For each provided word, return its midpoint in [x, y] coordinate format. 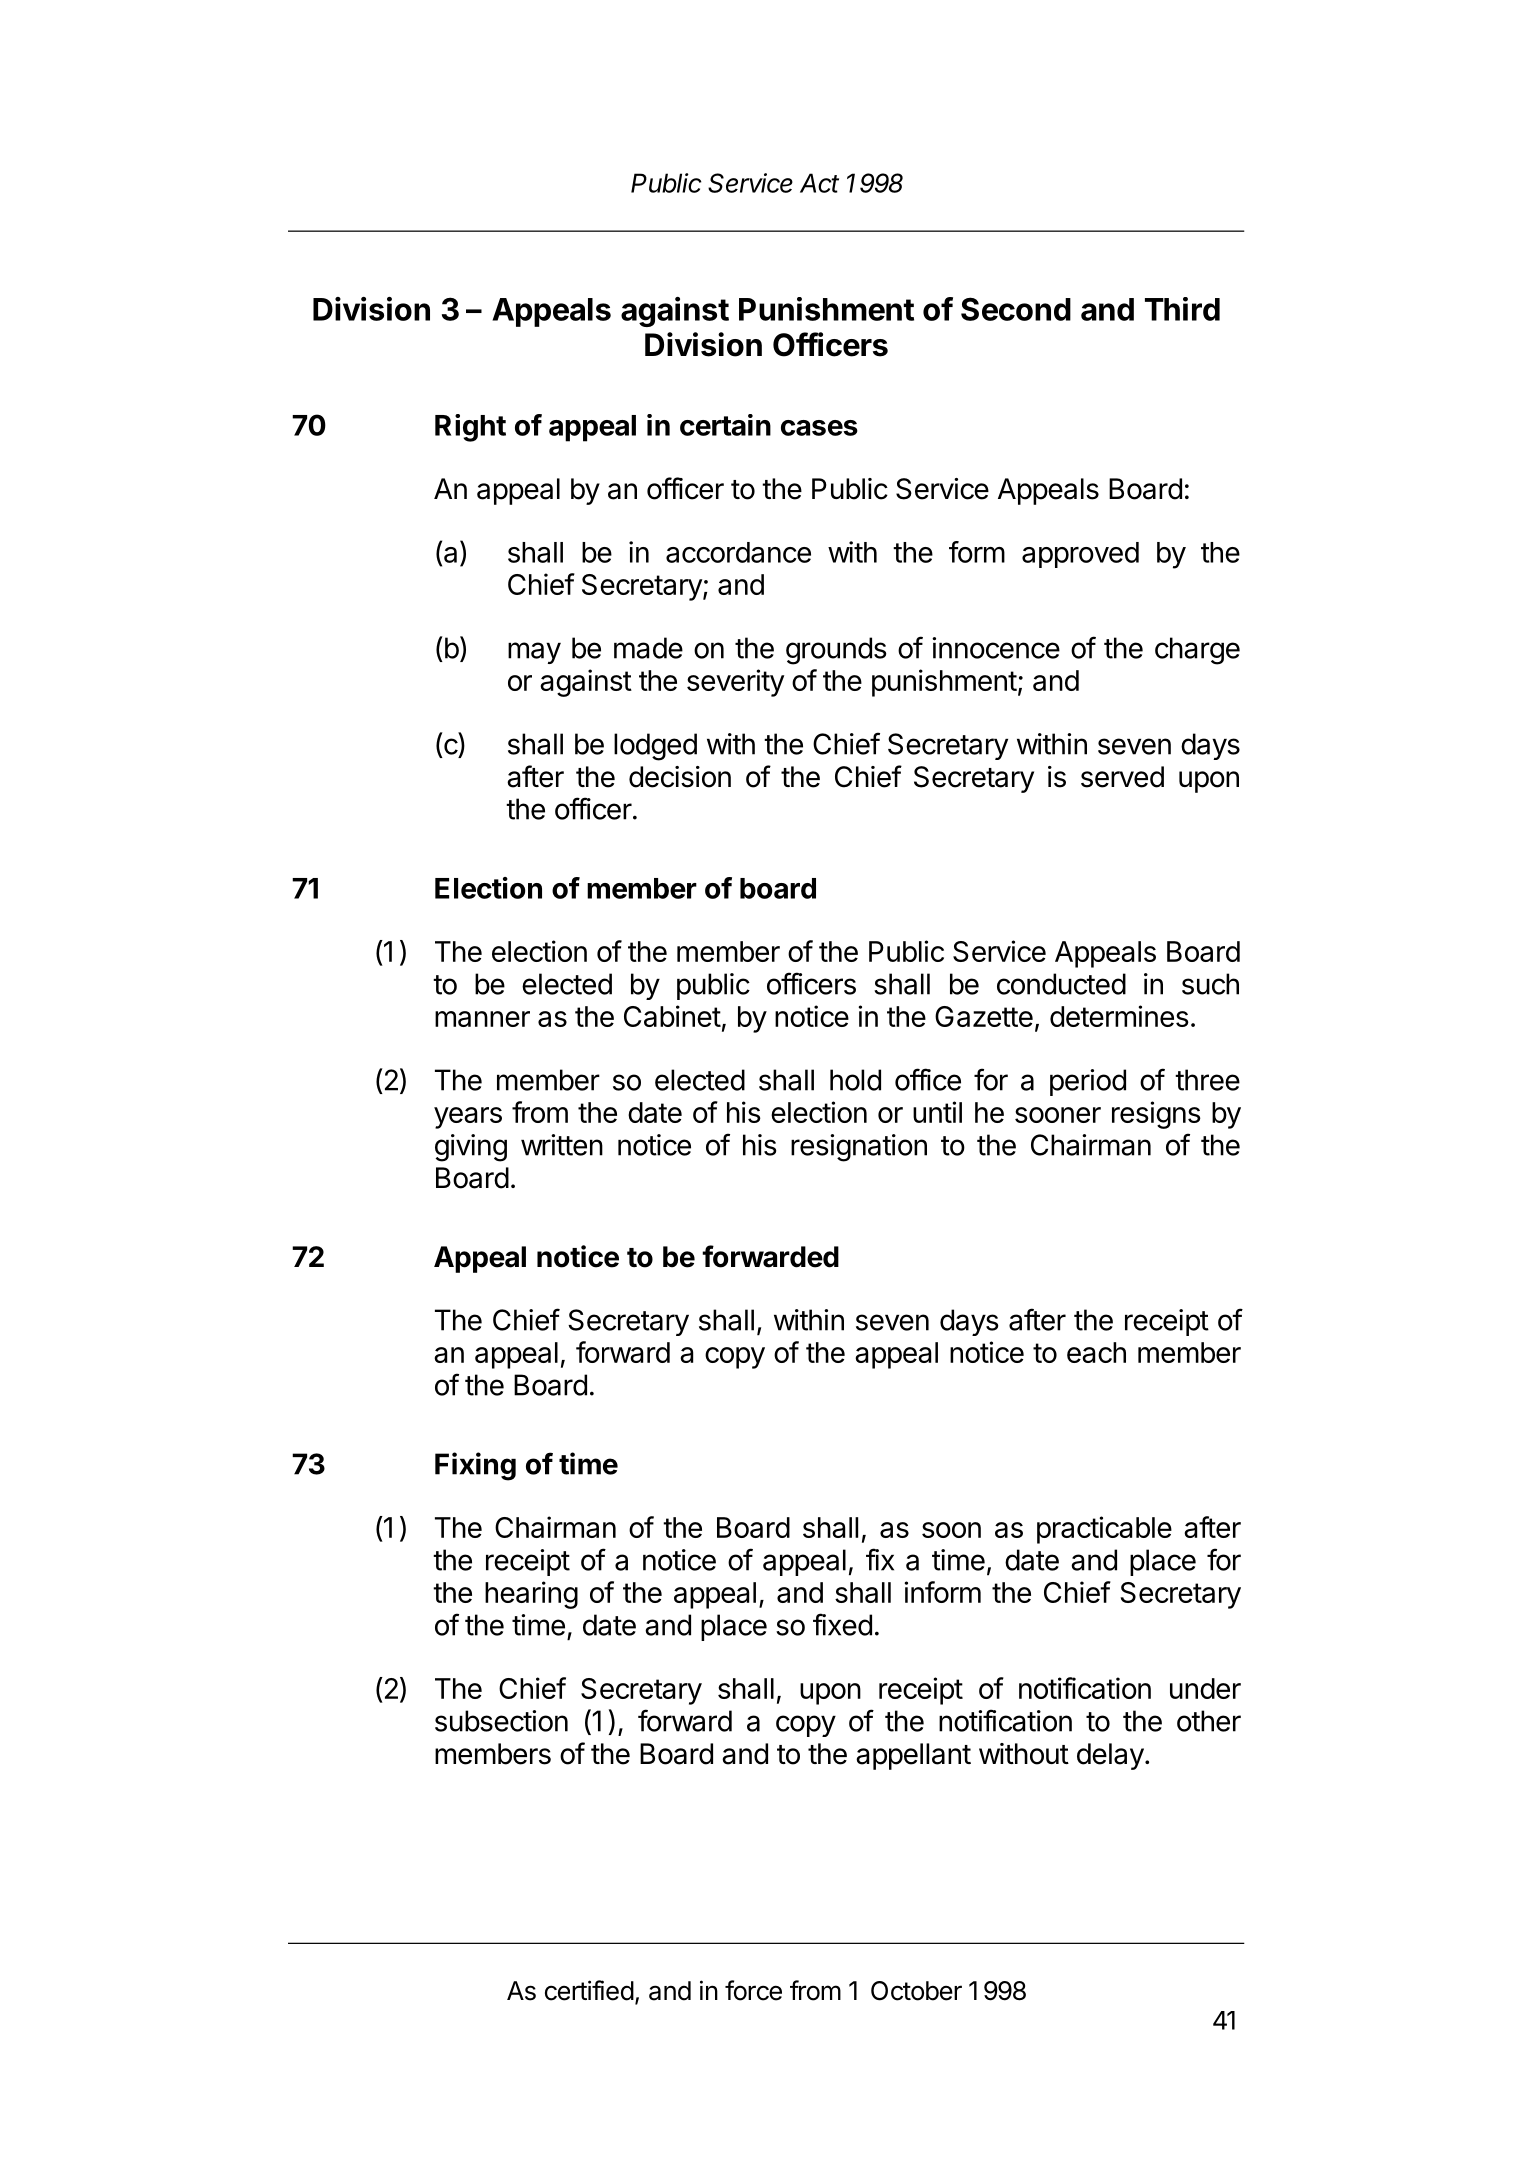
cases [819, 428]
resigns [1156, 1115]
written [562, 1145]
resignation [859, 1148]
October [916, 1991]
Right [470, 428]
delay [1110, 1756]
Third [1182, 309]
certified [589, 1990]
